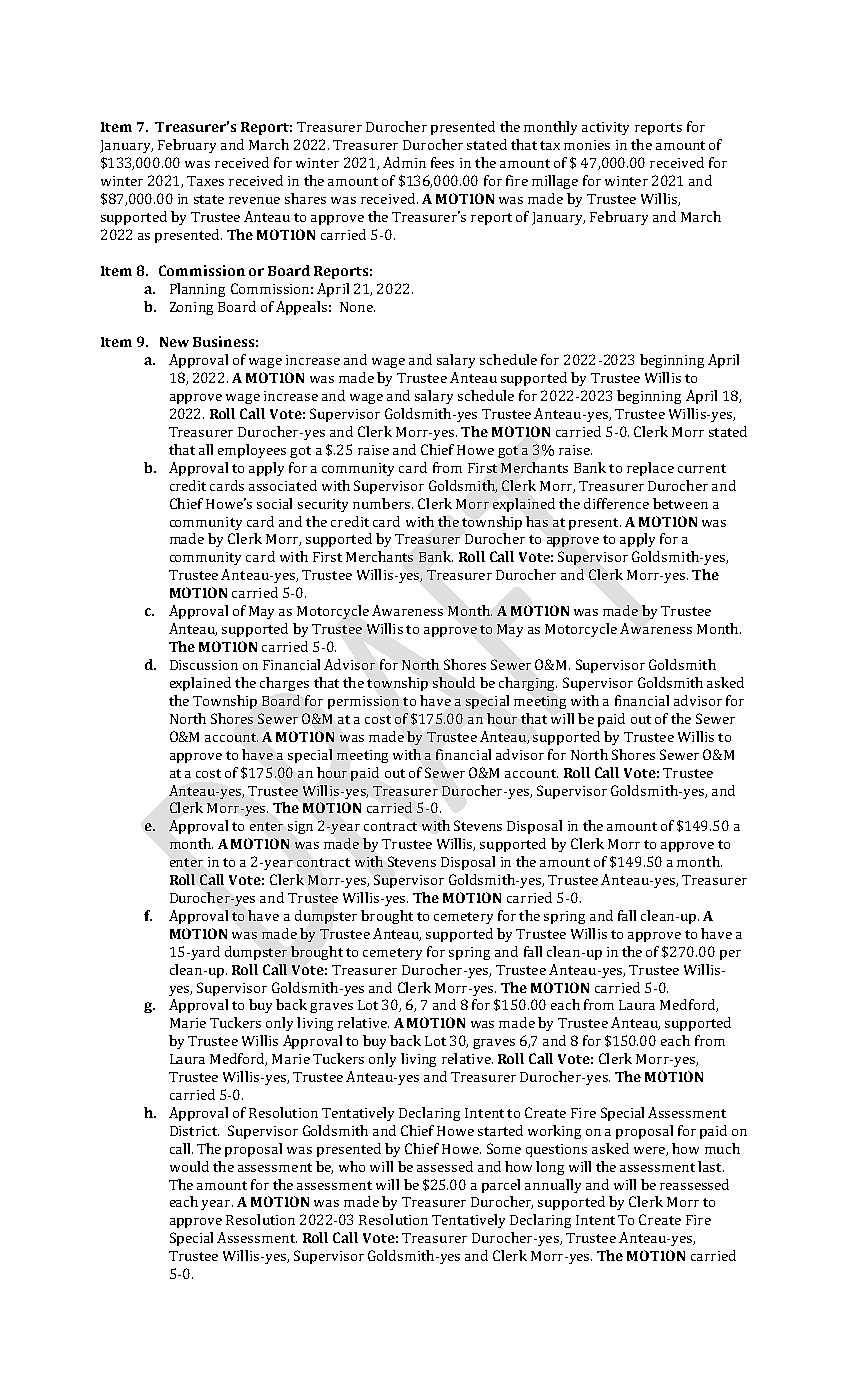 The height and width of the document is (1400, 849). What do you see at coordinates (205, 181) in the document?
I see `Taxes` at bounding box center [205, 181].
